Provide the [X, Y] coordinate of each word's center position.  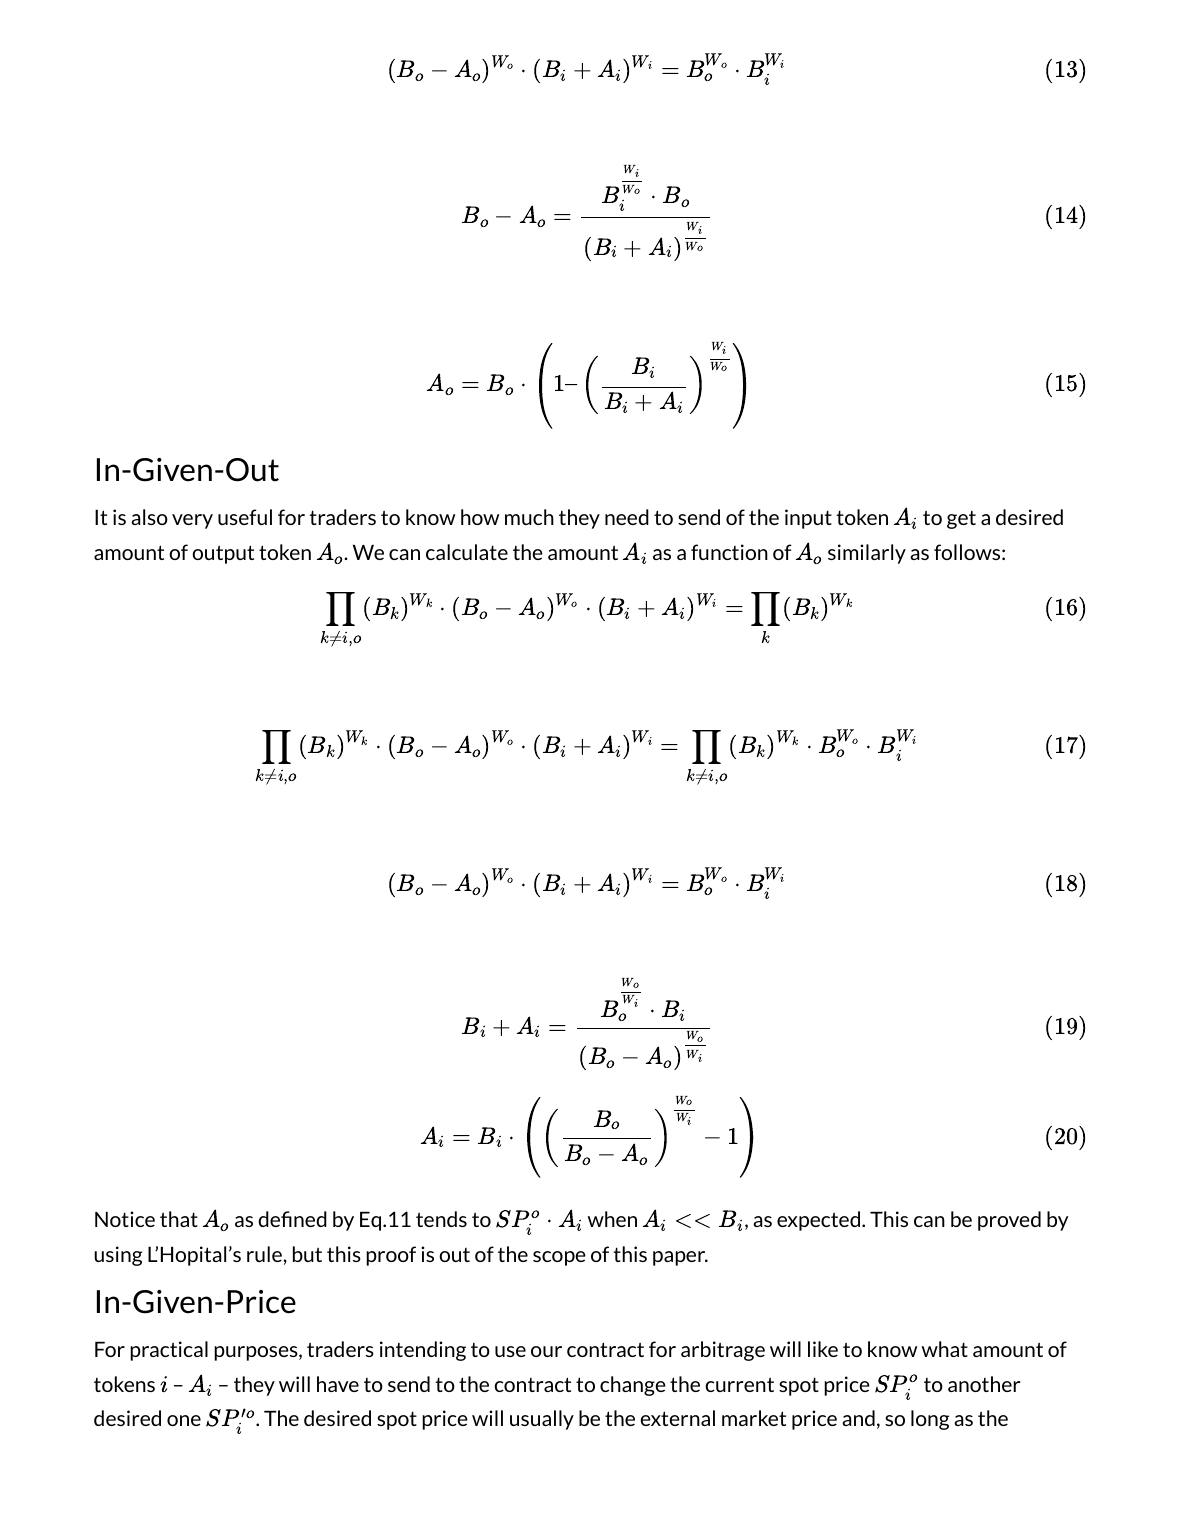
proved [1009, 1221]
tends [441, 1219]
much [529, 517]
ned [310, 1219]
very [192, 521]
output [223, 554]
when [612, 1219]
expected [820, 1221]
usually [542, 1420]
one [184, 1420]
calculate [467, 552]
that [179, 1219]
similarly [867, 554]
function [729, 552]
